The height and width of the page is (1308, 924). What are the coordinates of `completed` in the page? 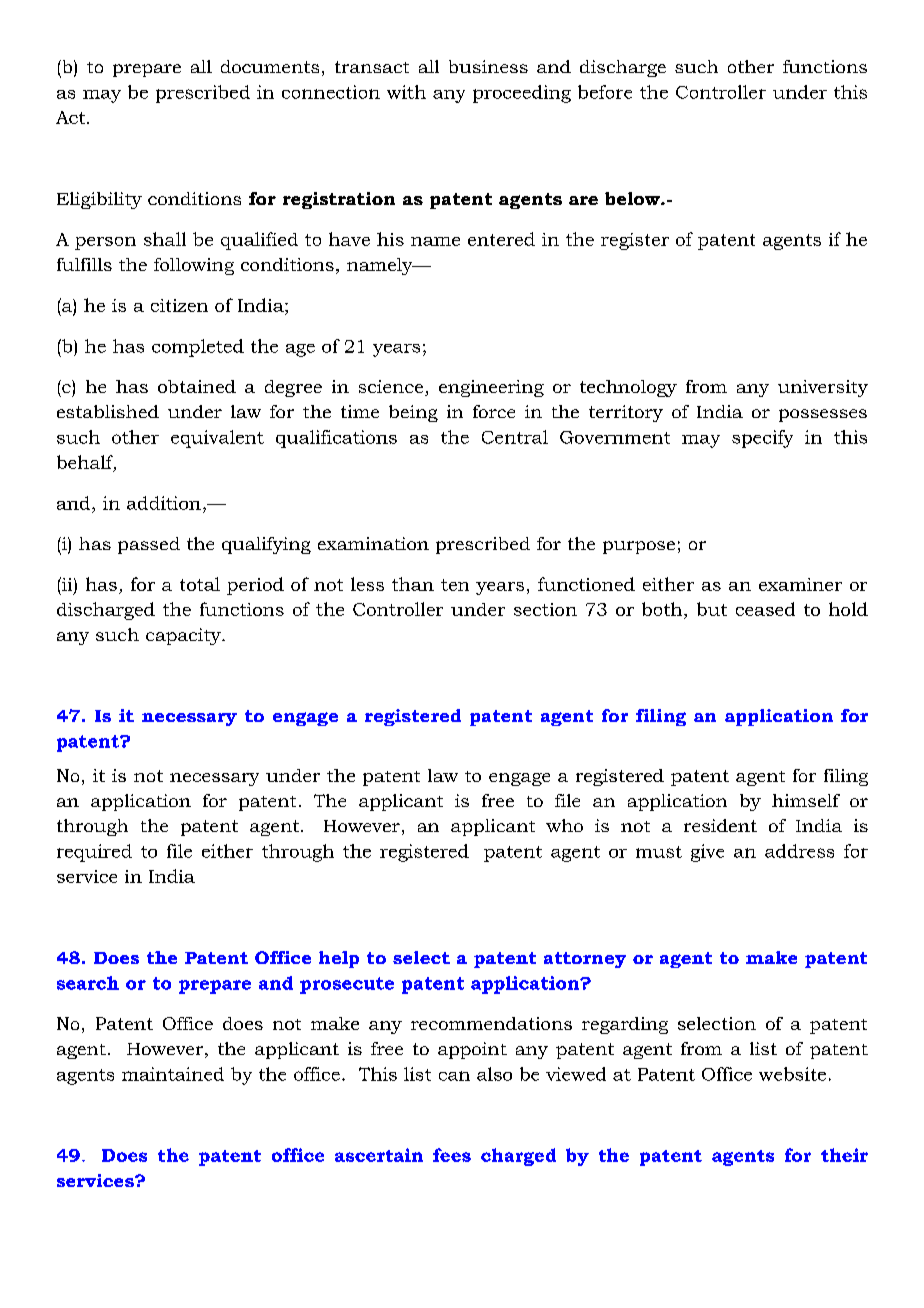 It's located at (198, 348).
